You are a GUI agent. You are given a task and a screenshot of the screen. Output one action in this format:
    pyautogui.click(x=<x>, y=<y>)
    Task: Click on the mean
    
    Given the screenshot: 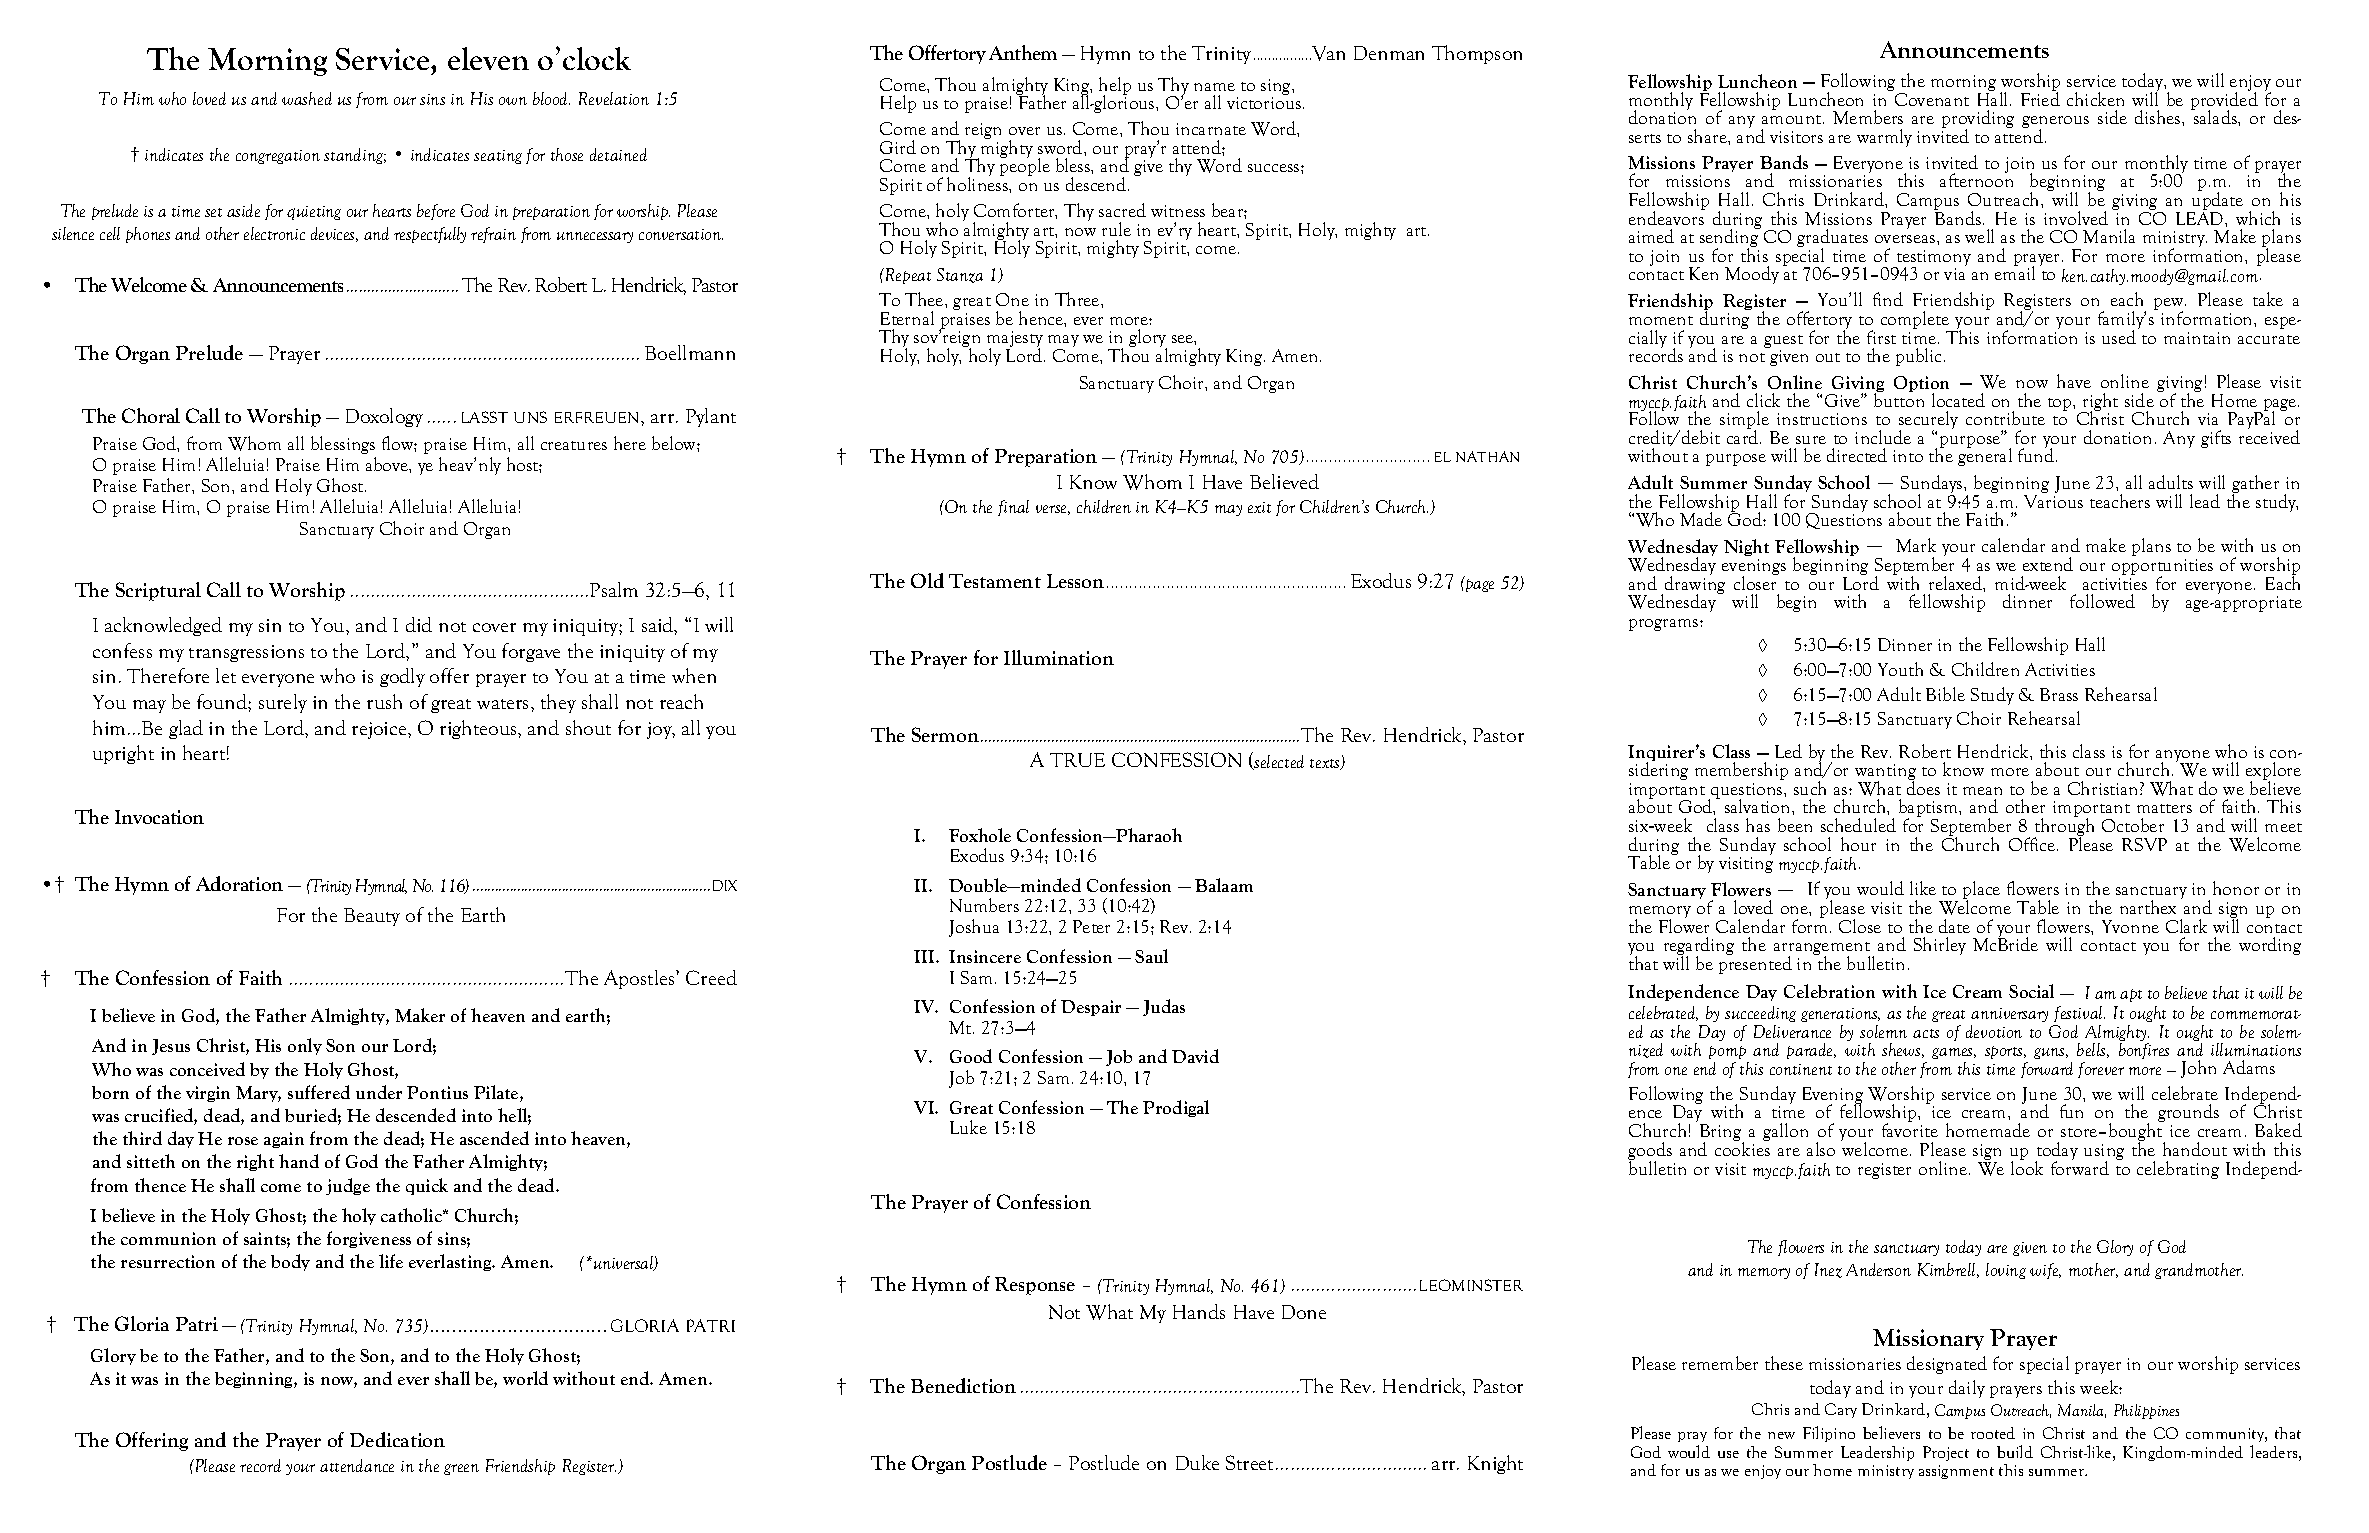 What is the action you would take?
    pyautogui.click(x=1982, y=791)
